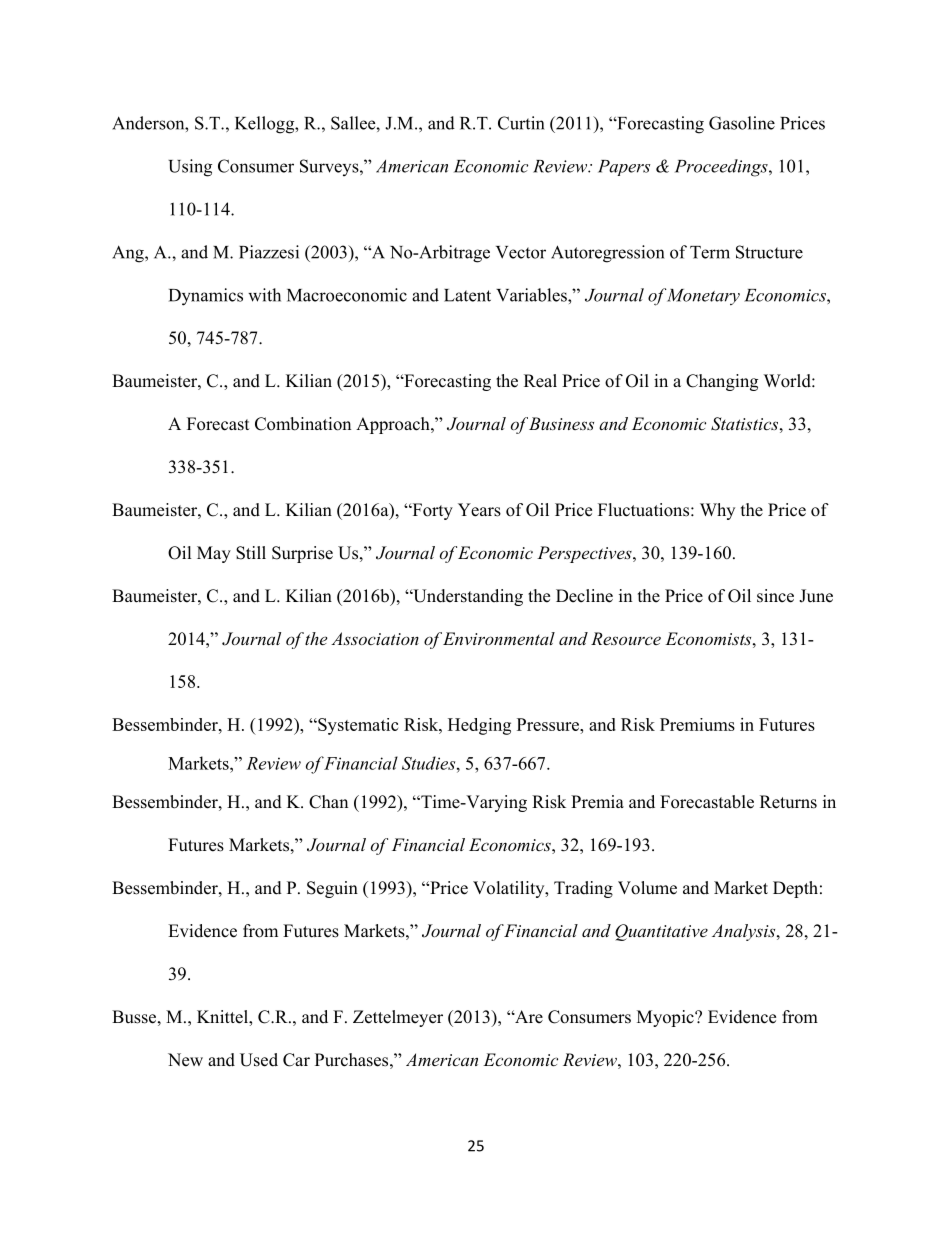  What do you see at coordinates (745, 932) in the screenshot?
I see `Analysis` at bounding box center [745, 932].
